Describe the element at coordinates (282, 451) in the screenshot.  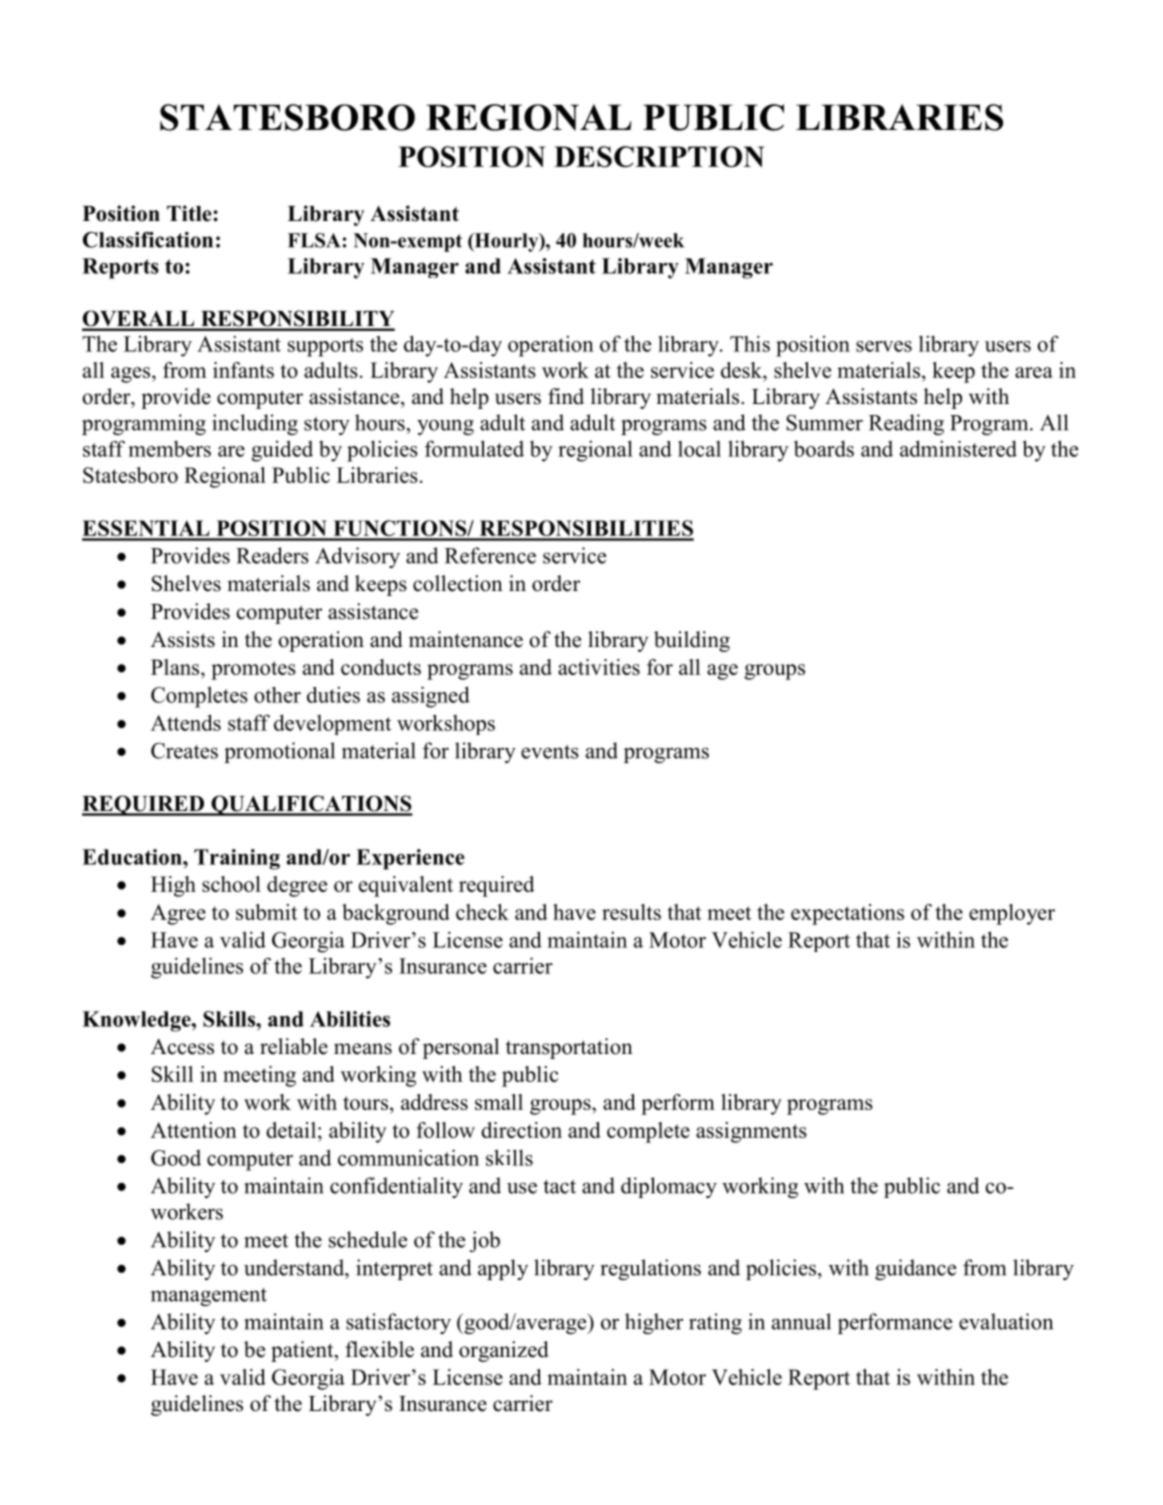
I see `guided` at that location.
